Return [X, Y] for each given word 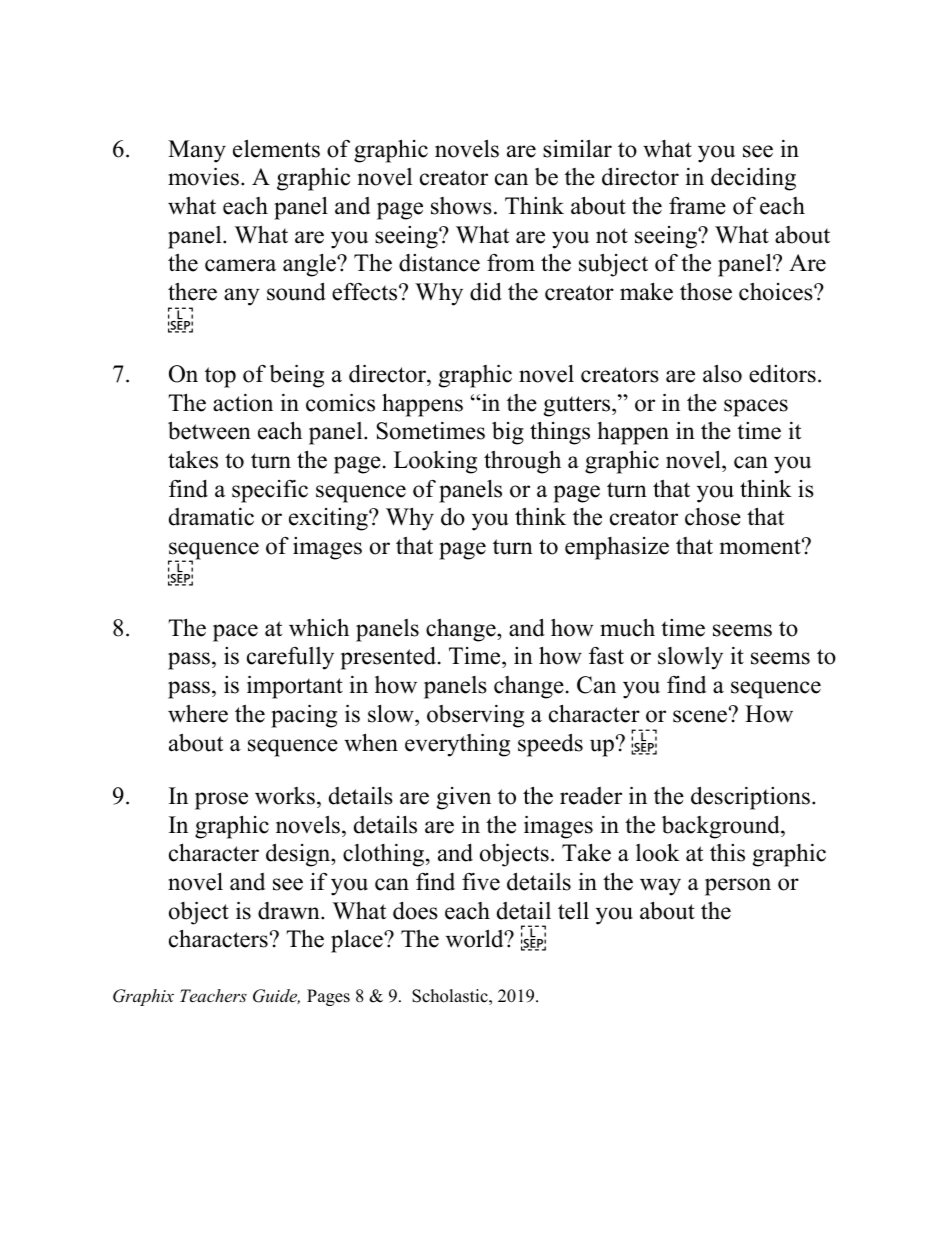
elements [276, 148]
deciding [753, 179]
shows [461, 206]
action [243, 403]
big [508, 433]
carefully [290, 658]
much [627, 628]
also [722, 373]
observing [475, 716]
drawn [290, 911]
